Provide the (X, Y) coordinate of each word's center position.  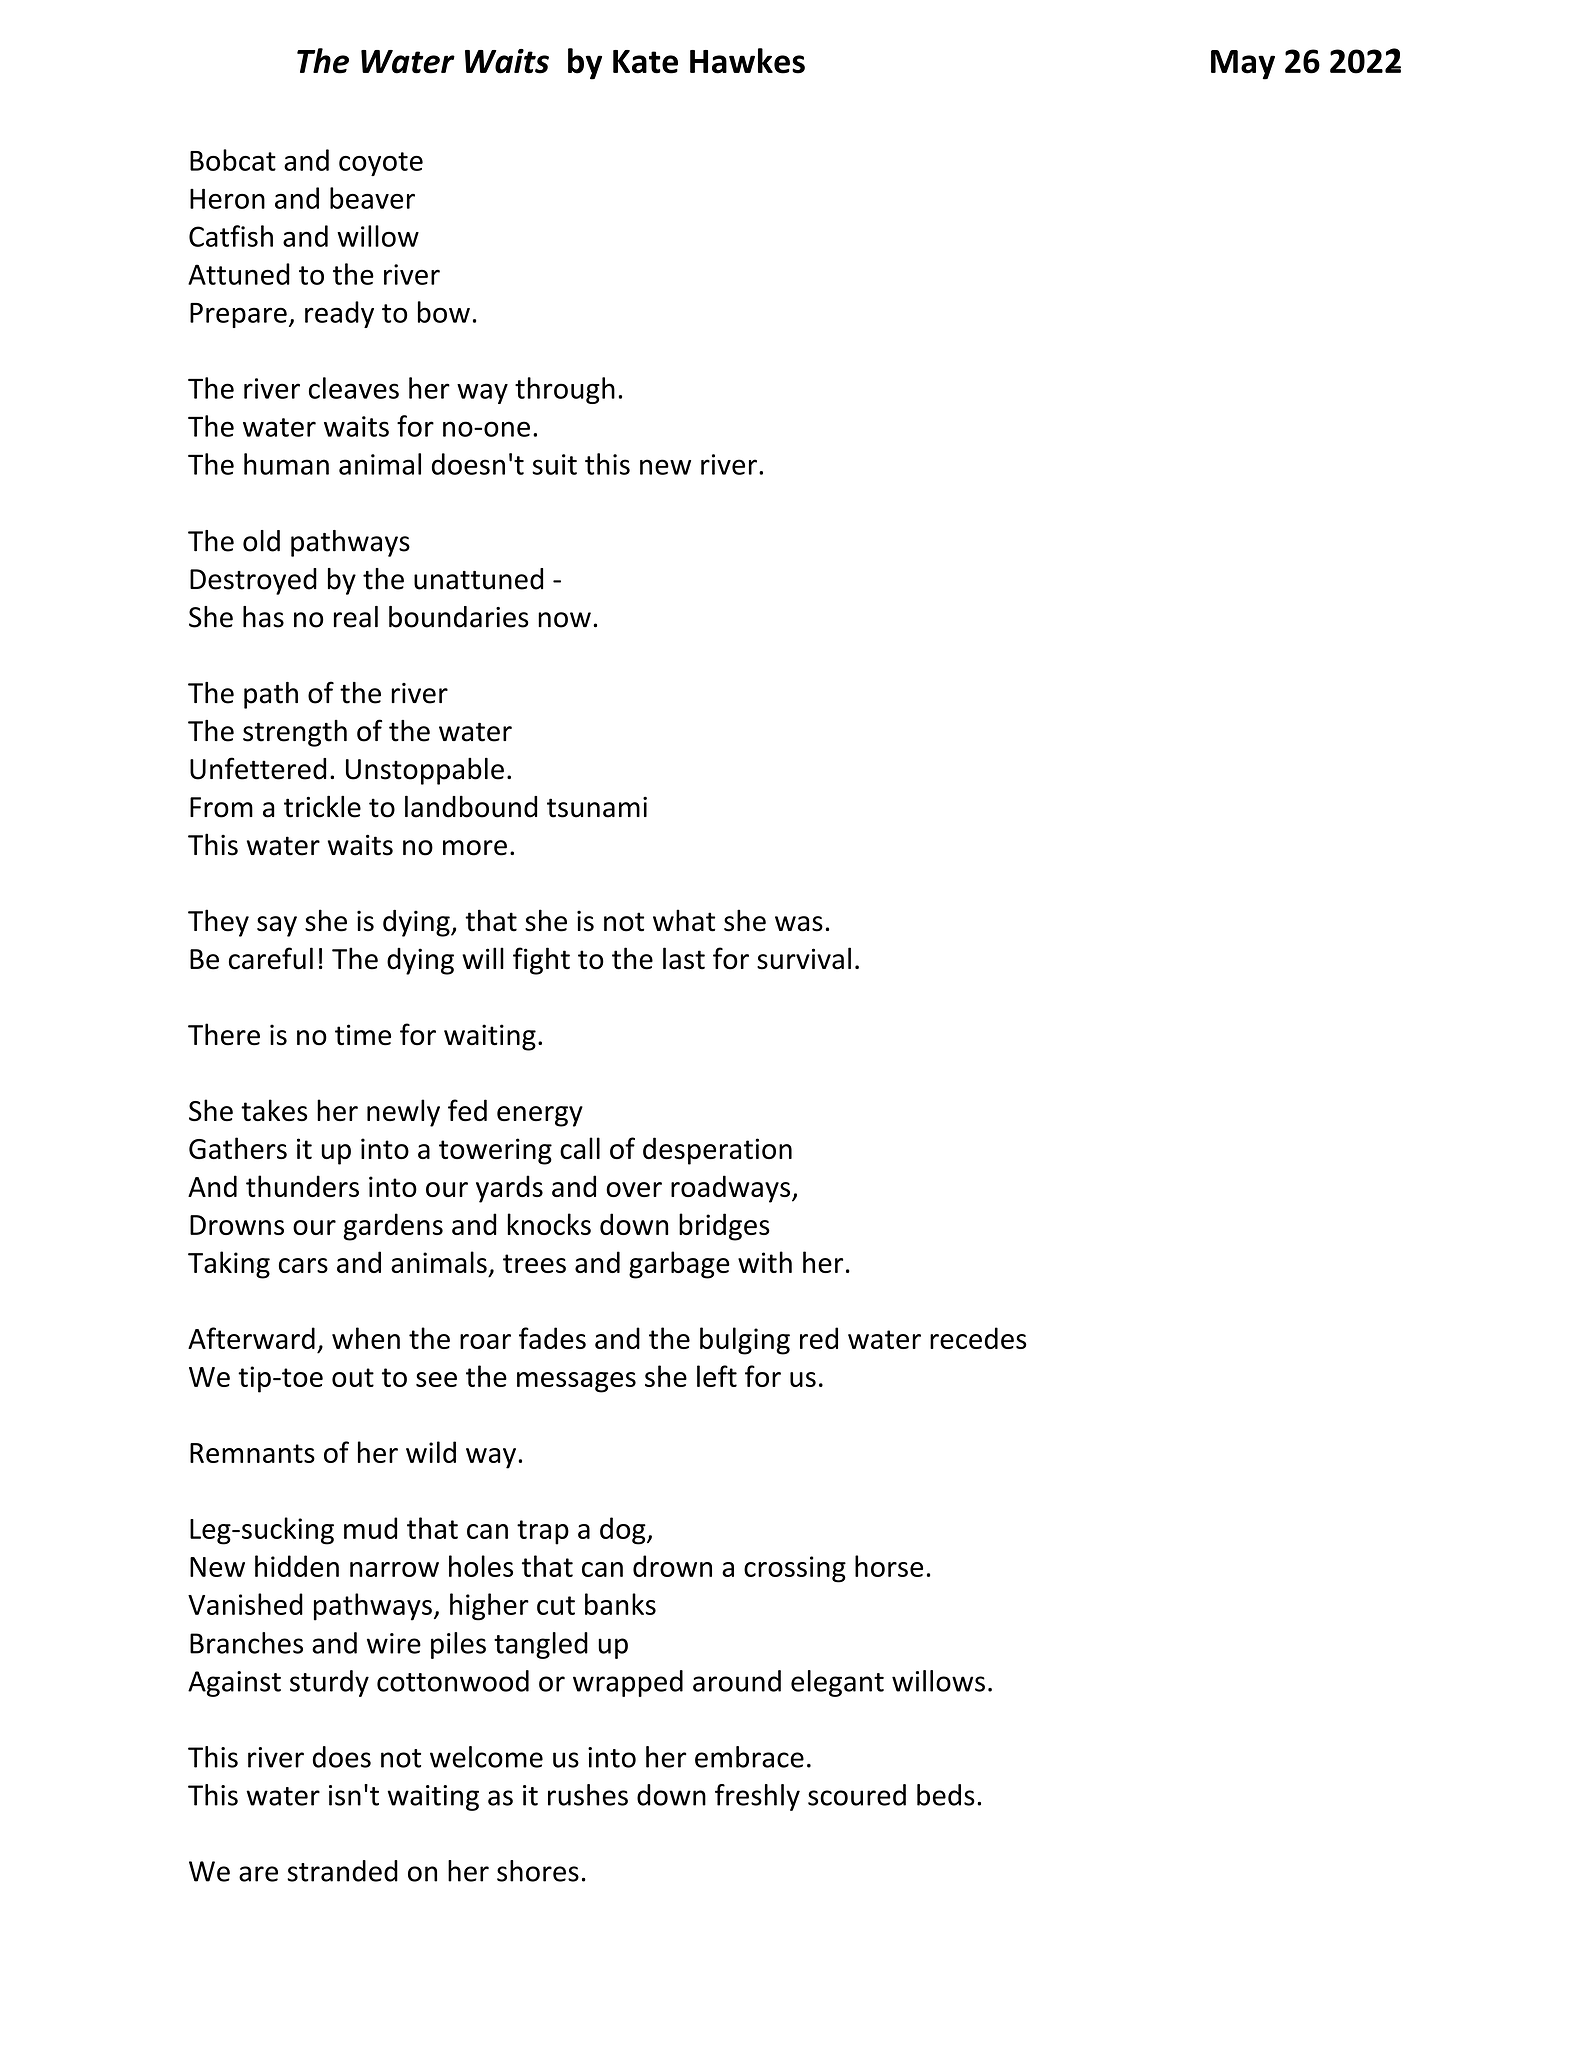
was (799, 924)
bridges (724, 1227)
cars (303, 1265)
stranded (342, 1871)
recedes (978, 1338)
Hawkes (747, 61)
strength (295, 733)
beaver (372, 198)
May (1243, 65)
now (564, 620)
